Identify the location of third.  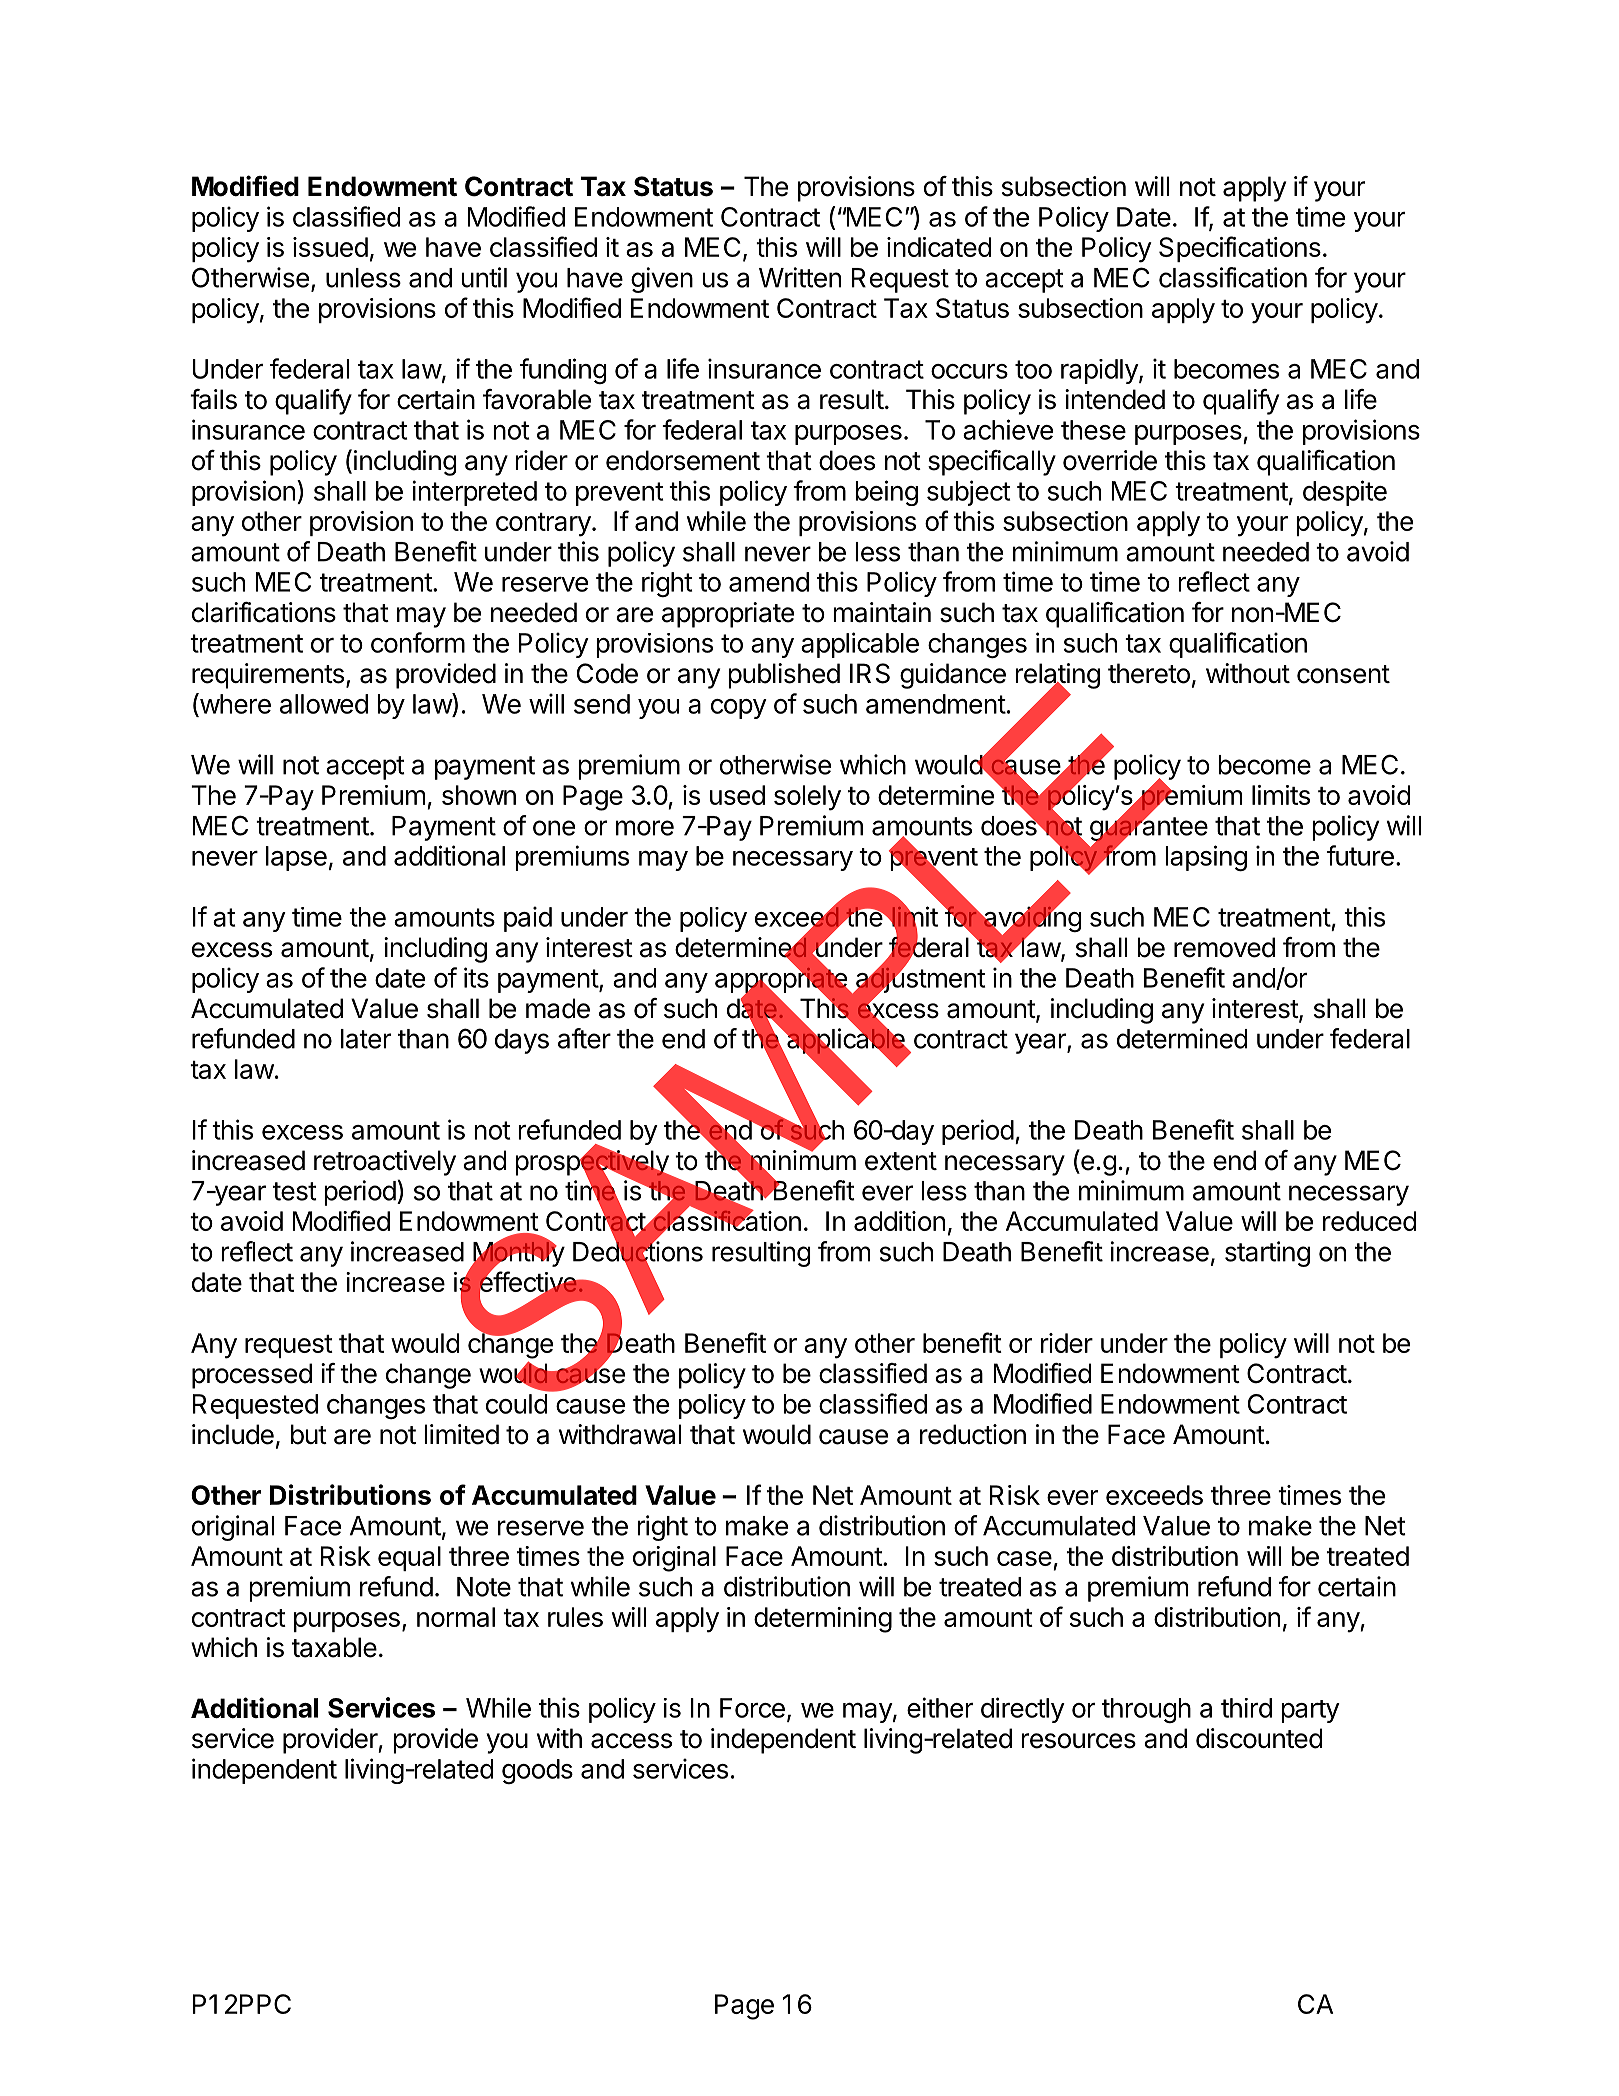
(1246, 1708).
